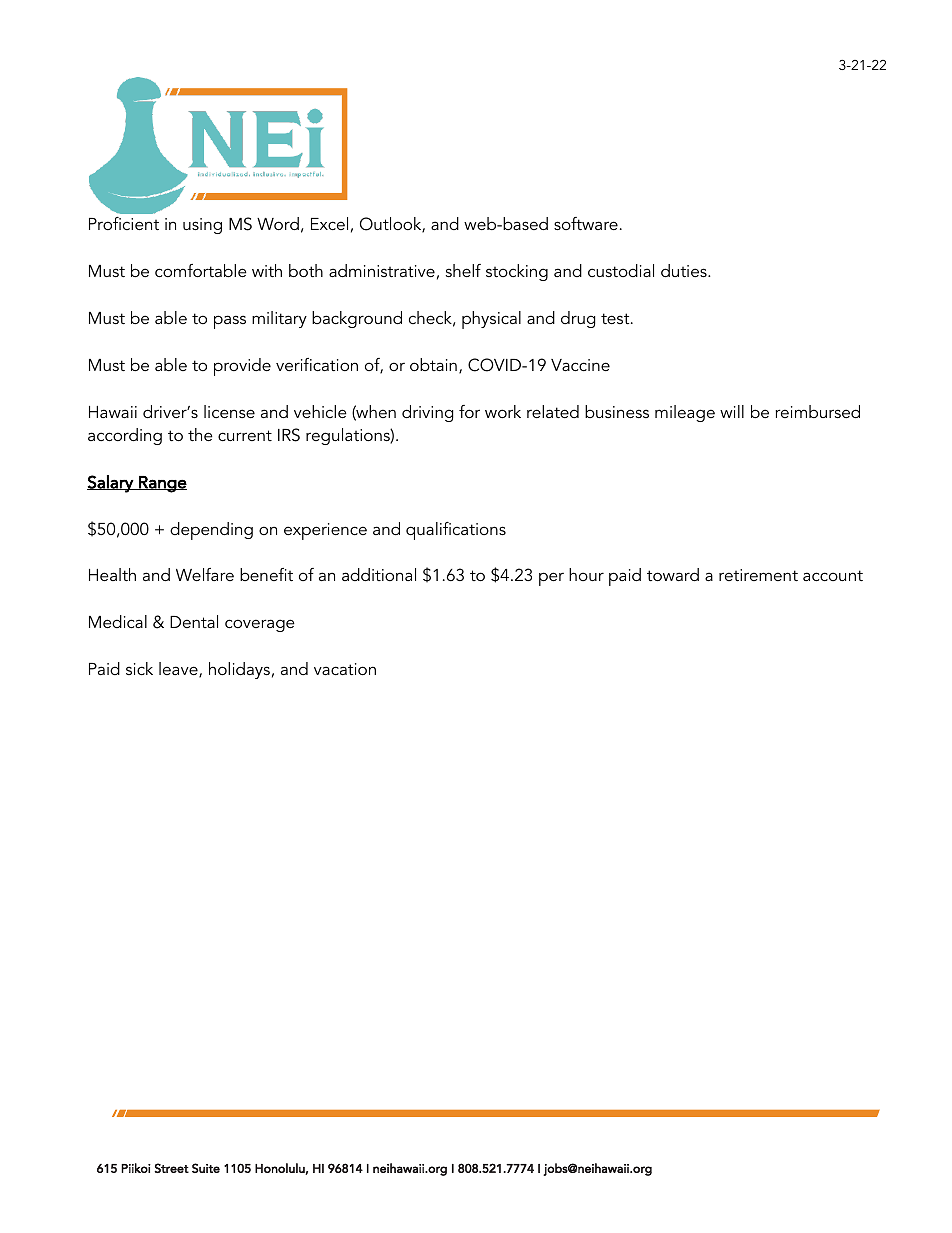 Image resolution: width=952 pixels, height=1233 pixels. I want to click on shelf, so click(463, 270).
